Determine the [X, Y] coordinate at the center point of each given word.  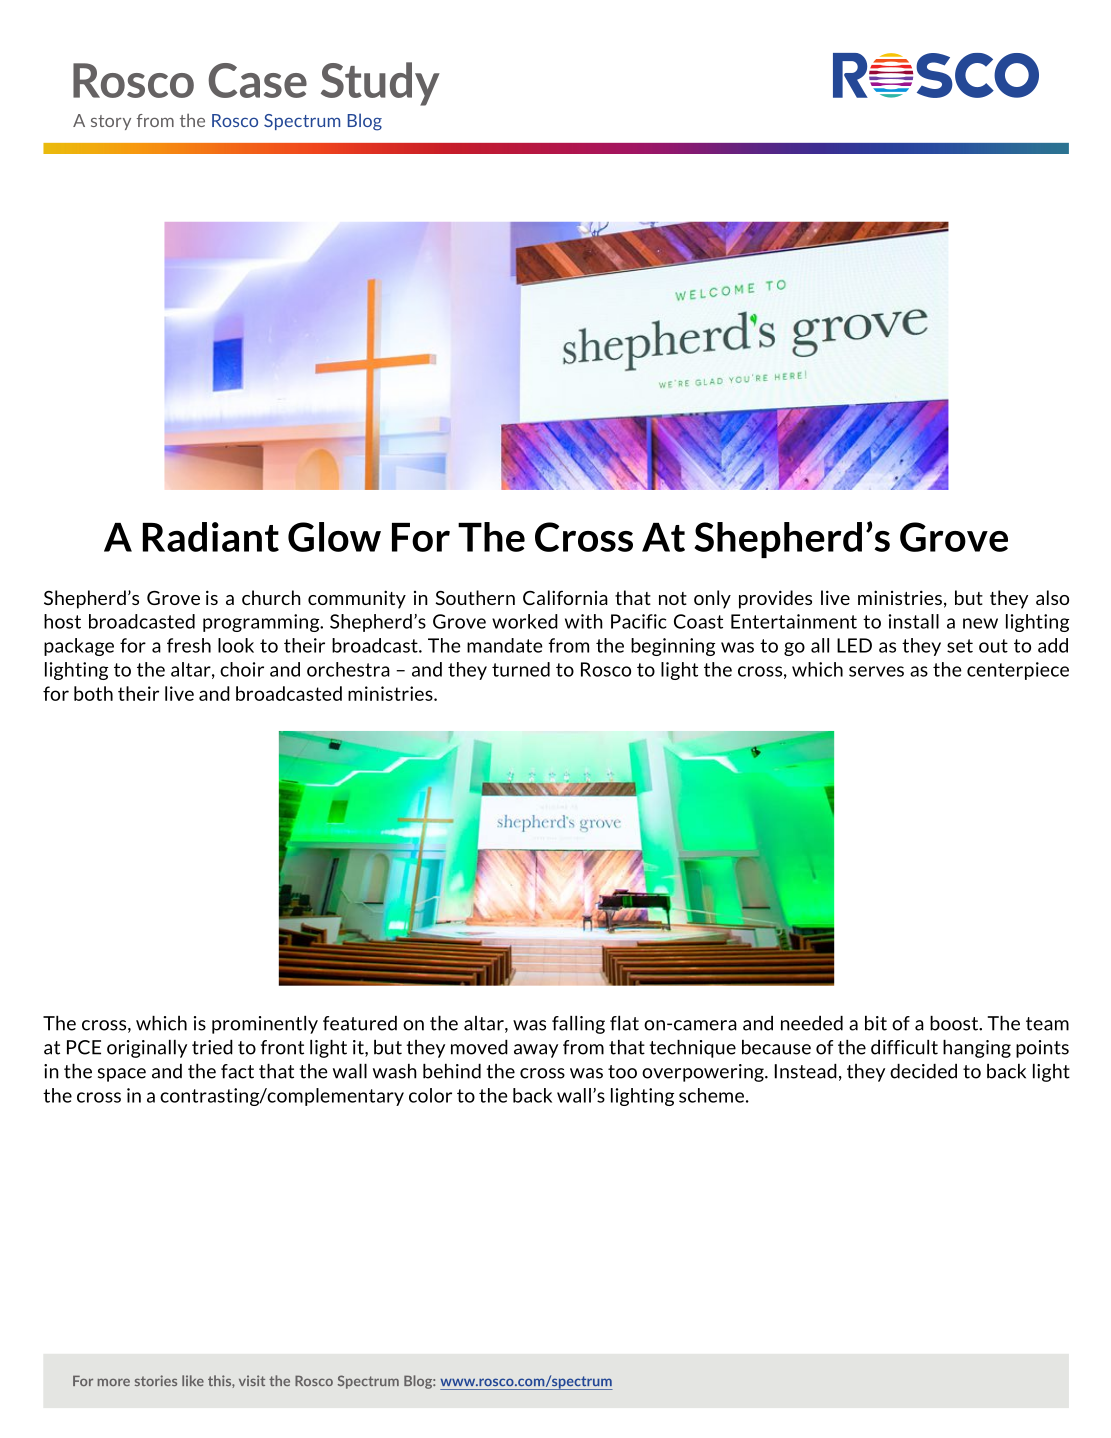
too [622, 1072]
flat [624, 1023]
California [565, 597]
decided [923, 1071]
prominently [265, 1025]
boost [955, 1023]
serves [876, 671]
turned [521, 669]
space [122, 1075]
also [1052, 597]
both [93, 693]
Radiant [211, 537]
